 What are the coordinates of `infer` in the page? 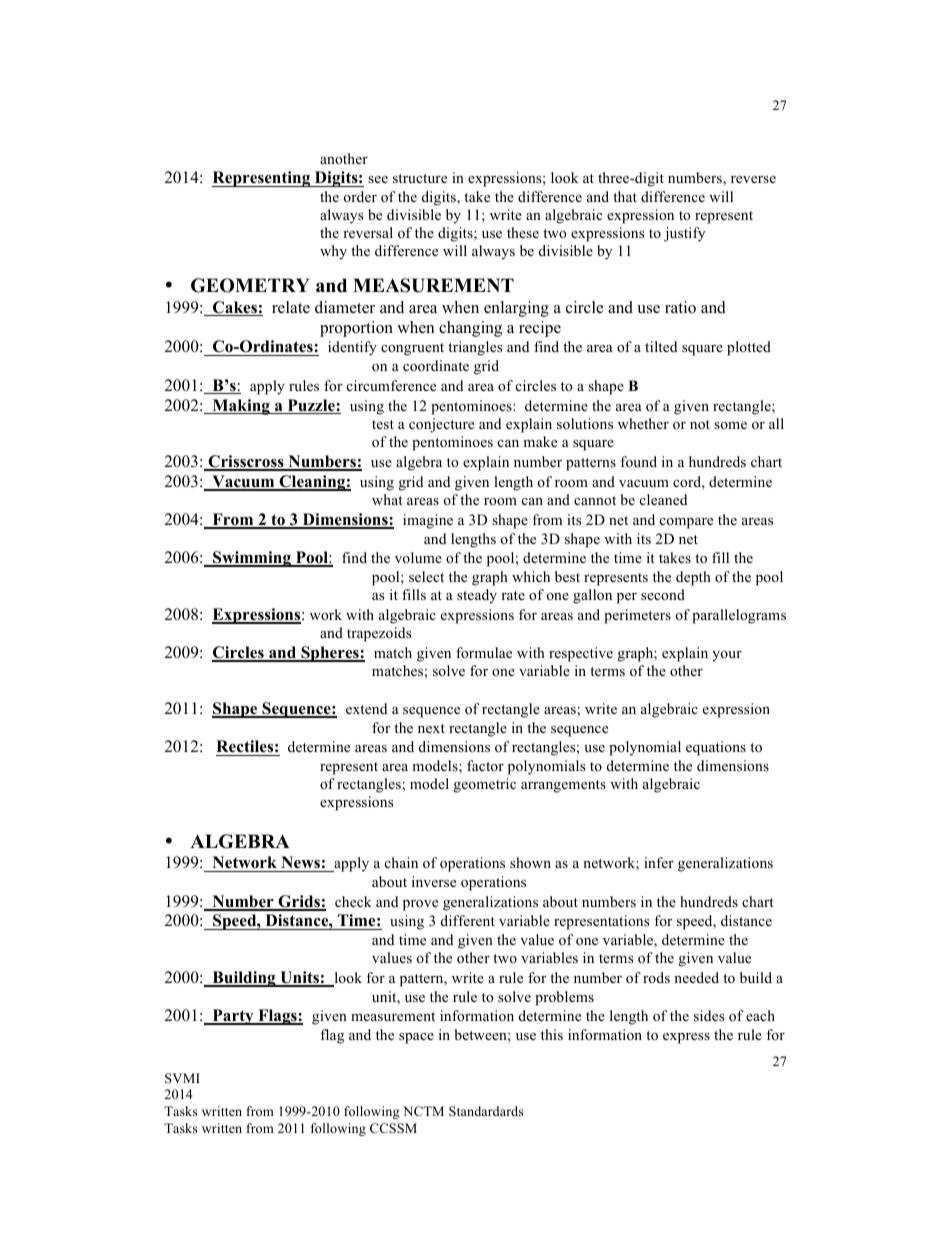 It's located at (659, 862).
